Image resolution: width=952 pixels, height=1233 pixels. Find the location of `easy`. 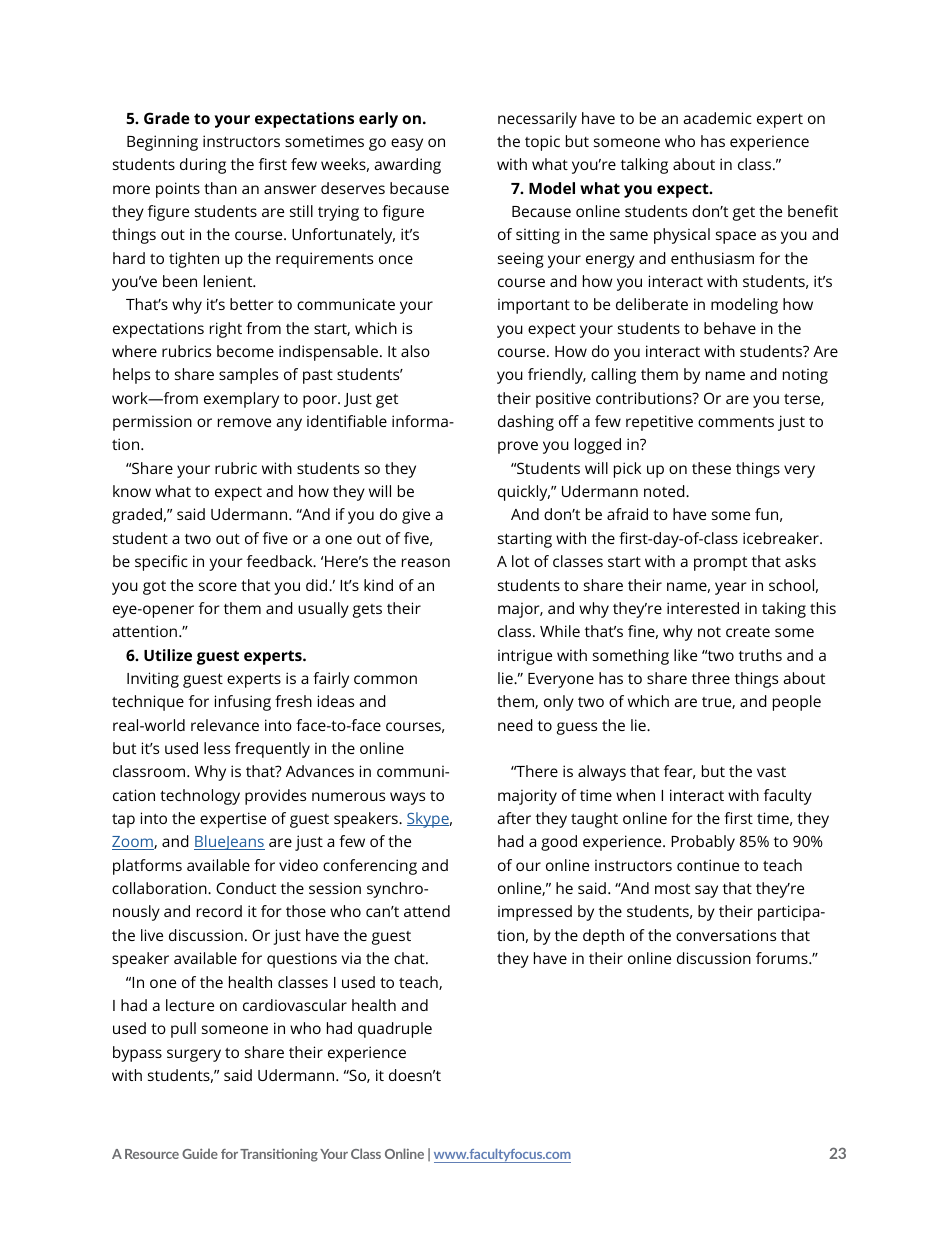

easy is located at coordinates (407, 144).
